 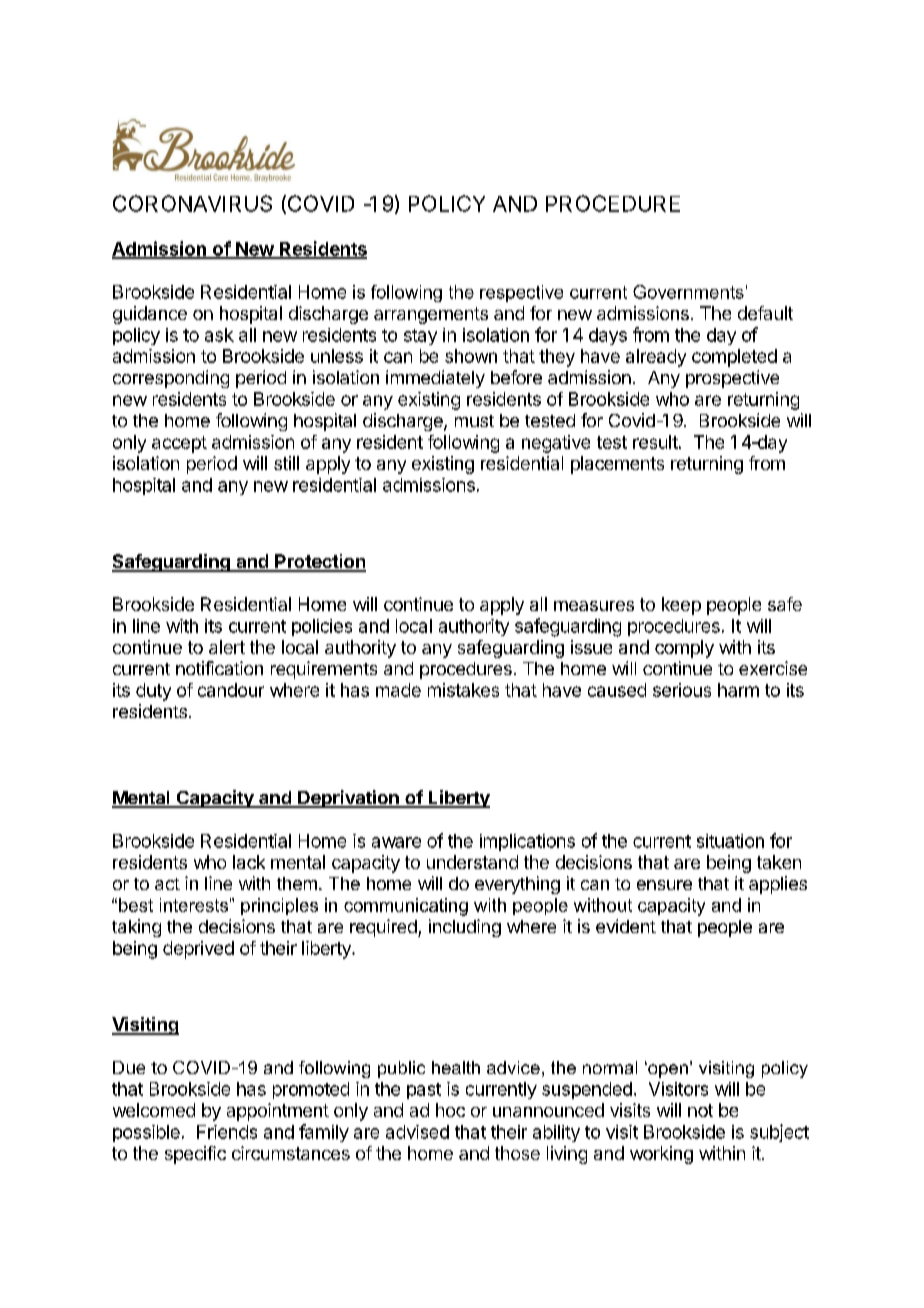 I want to click on respective, so click(x=521, y=293).
